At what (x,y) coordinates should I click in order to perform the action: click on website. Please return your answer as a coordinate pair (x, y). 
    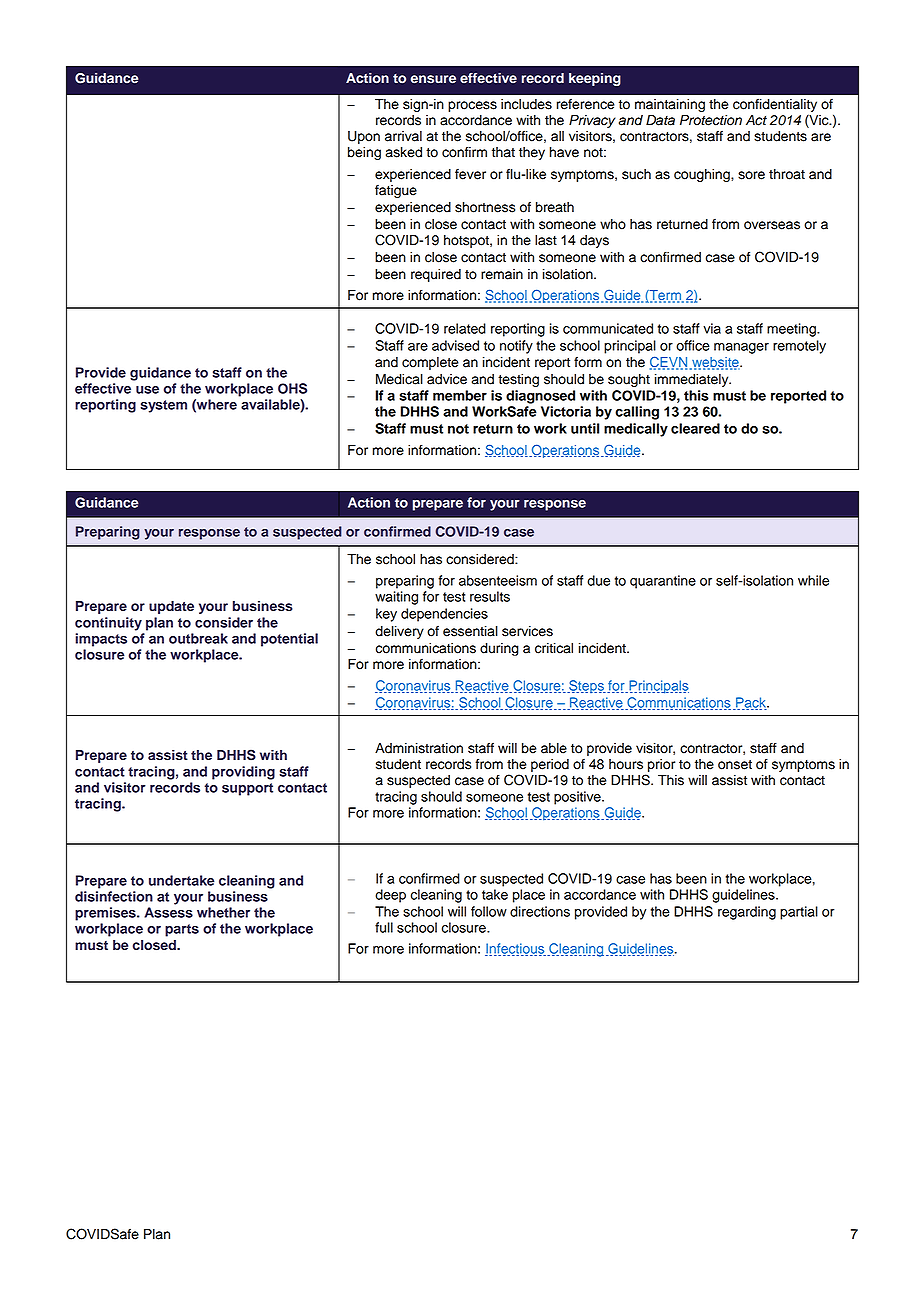
    Looking at the image, I should click on (715, 363).
